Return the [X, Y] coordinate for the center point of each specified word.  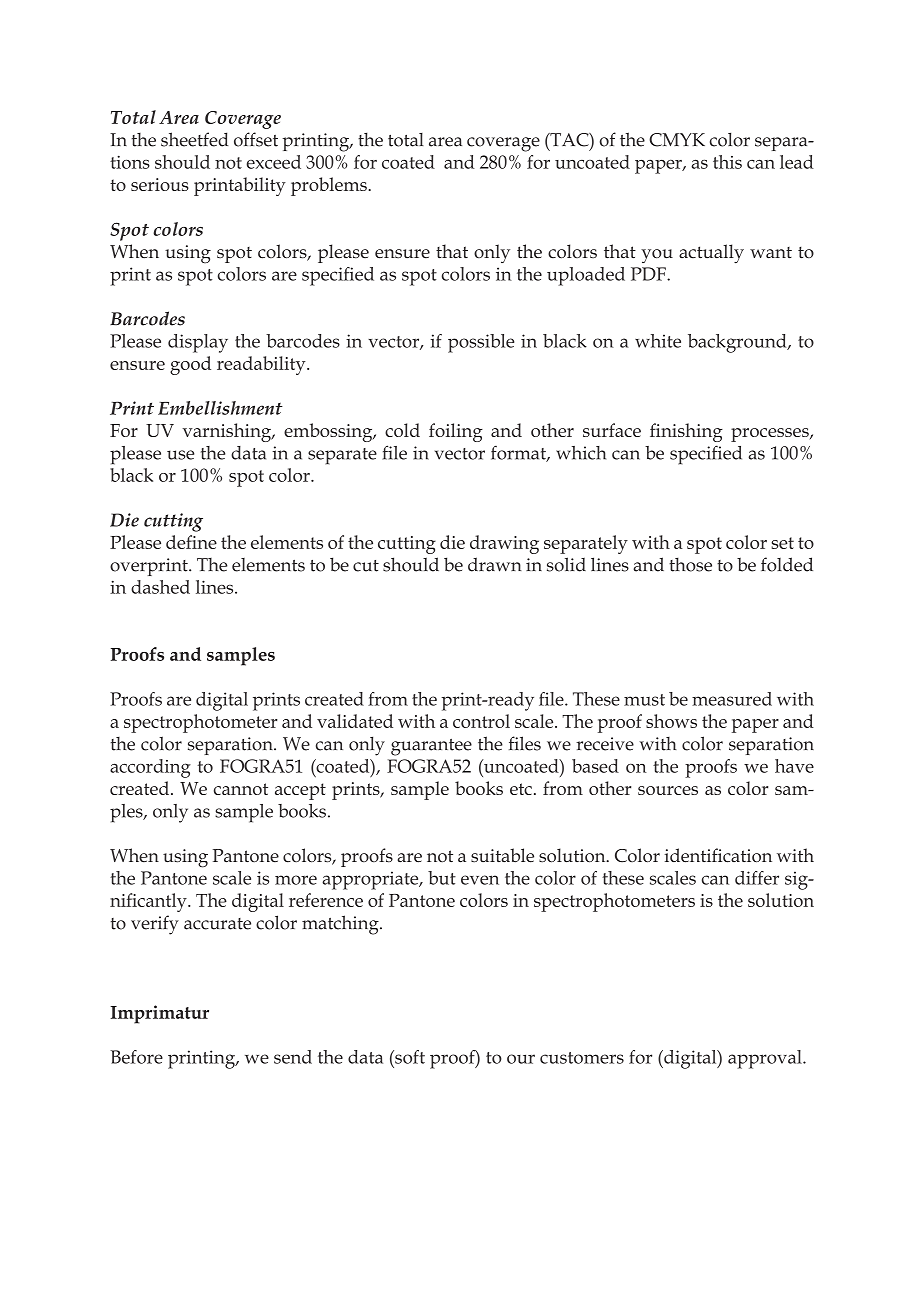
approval [766, 1059]
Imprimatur [159, 1014]
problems [330, 186]
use [180, 455]
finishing [686, 432]
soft [409, 1057]
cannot [241, 789]
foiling [456, 432]
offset [256, 139]
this [727, 162]
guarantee [431, 747]
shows [671, 721]
